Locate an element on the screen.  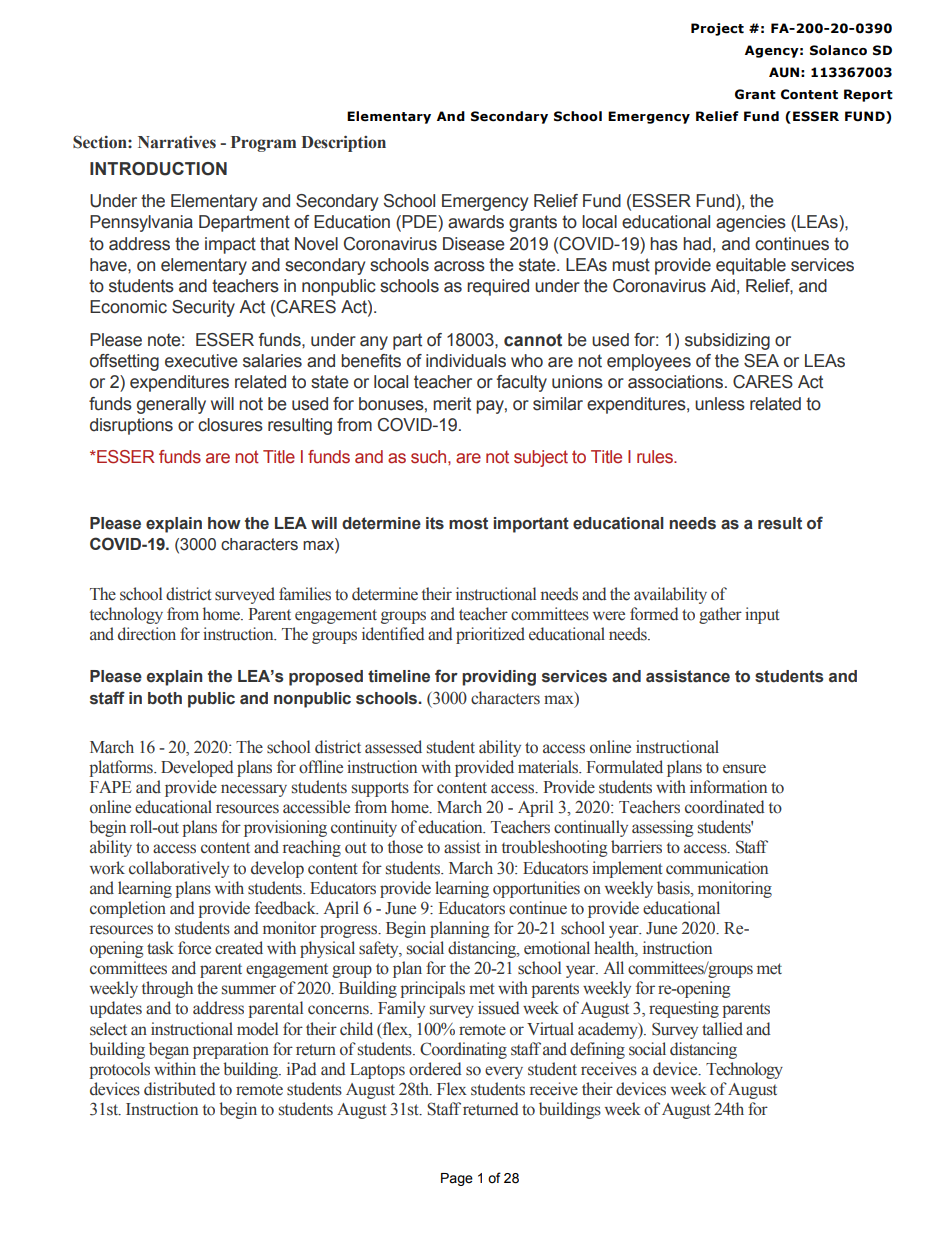
prioritized is located at coordinates (490, 635).
